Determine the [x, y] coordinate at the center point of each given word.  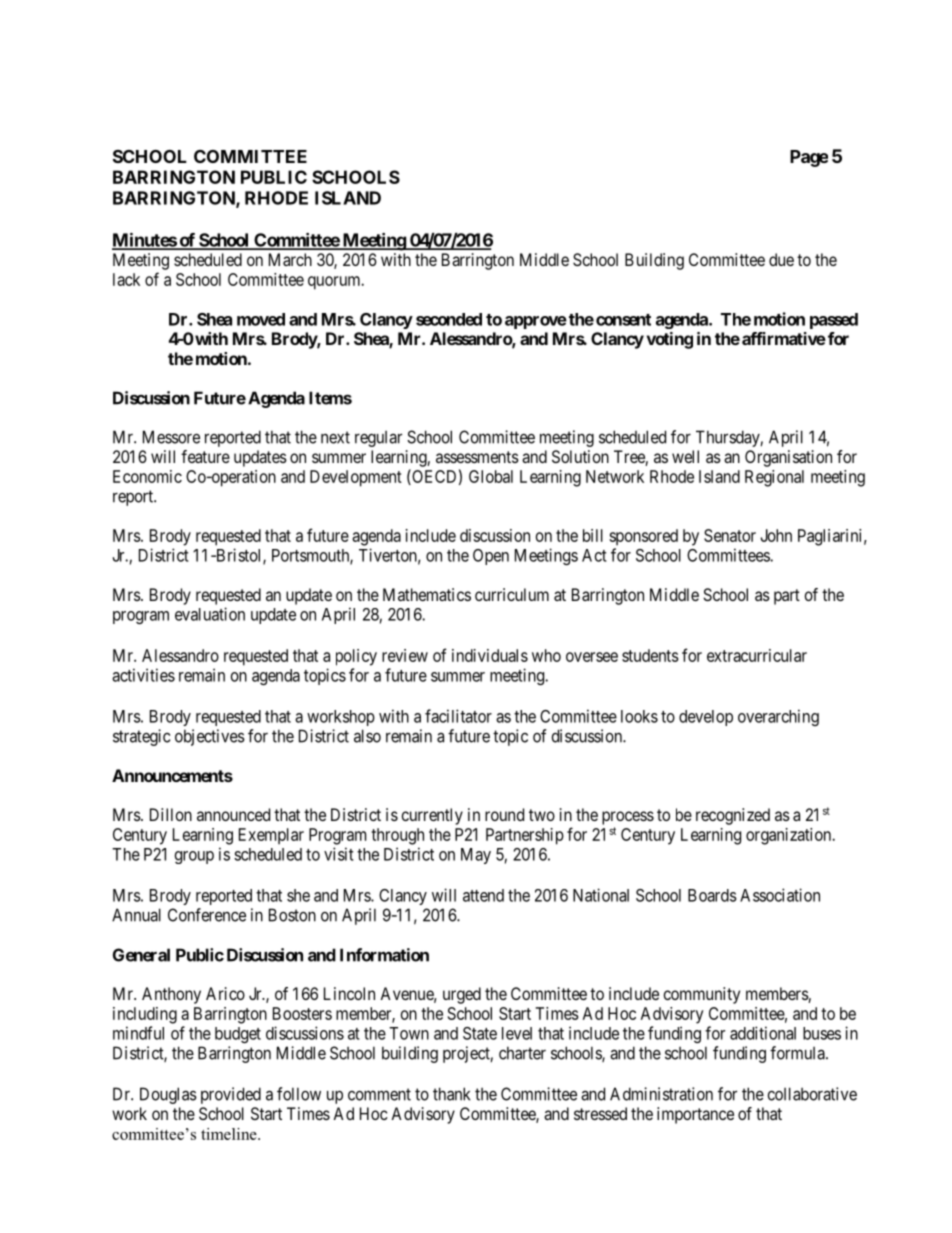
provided [231, 1095]
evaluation [210, 614]
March [290, 259]
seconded [449, 319]
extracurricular [757, 655]
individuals [490, 655]
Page [809, 158]
